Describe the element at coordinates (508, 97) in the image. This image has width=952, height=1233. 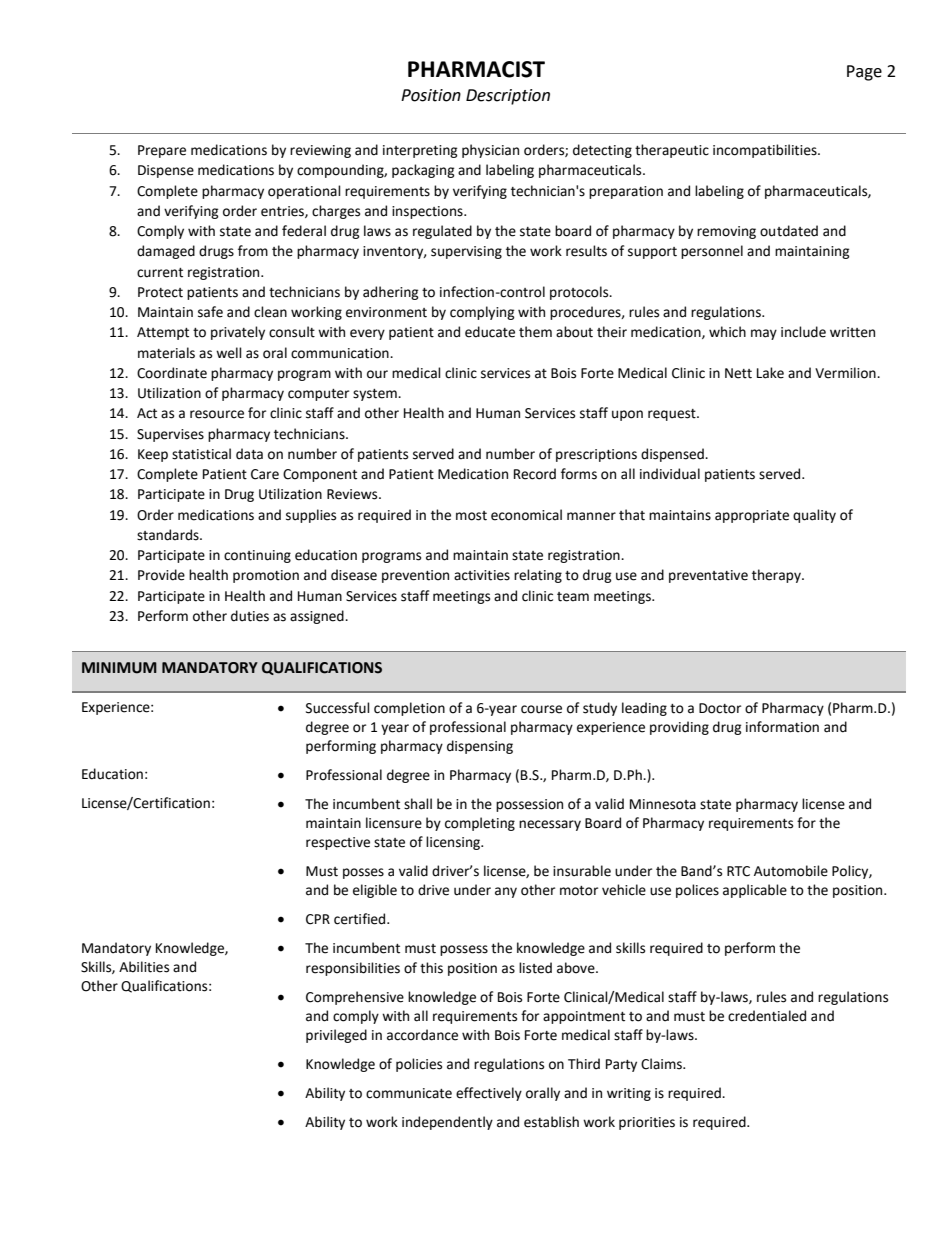
I see `Description` at that location.
